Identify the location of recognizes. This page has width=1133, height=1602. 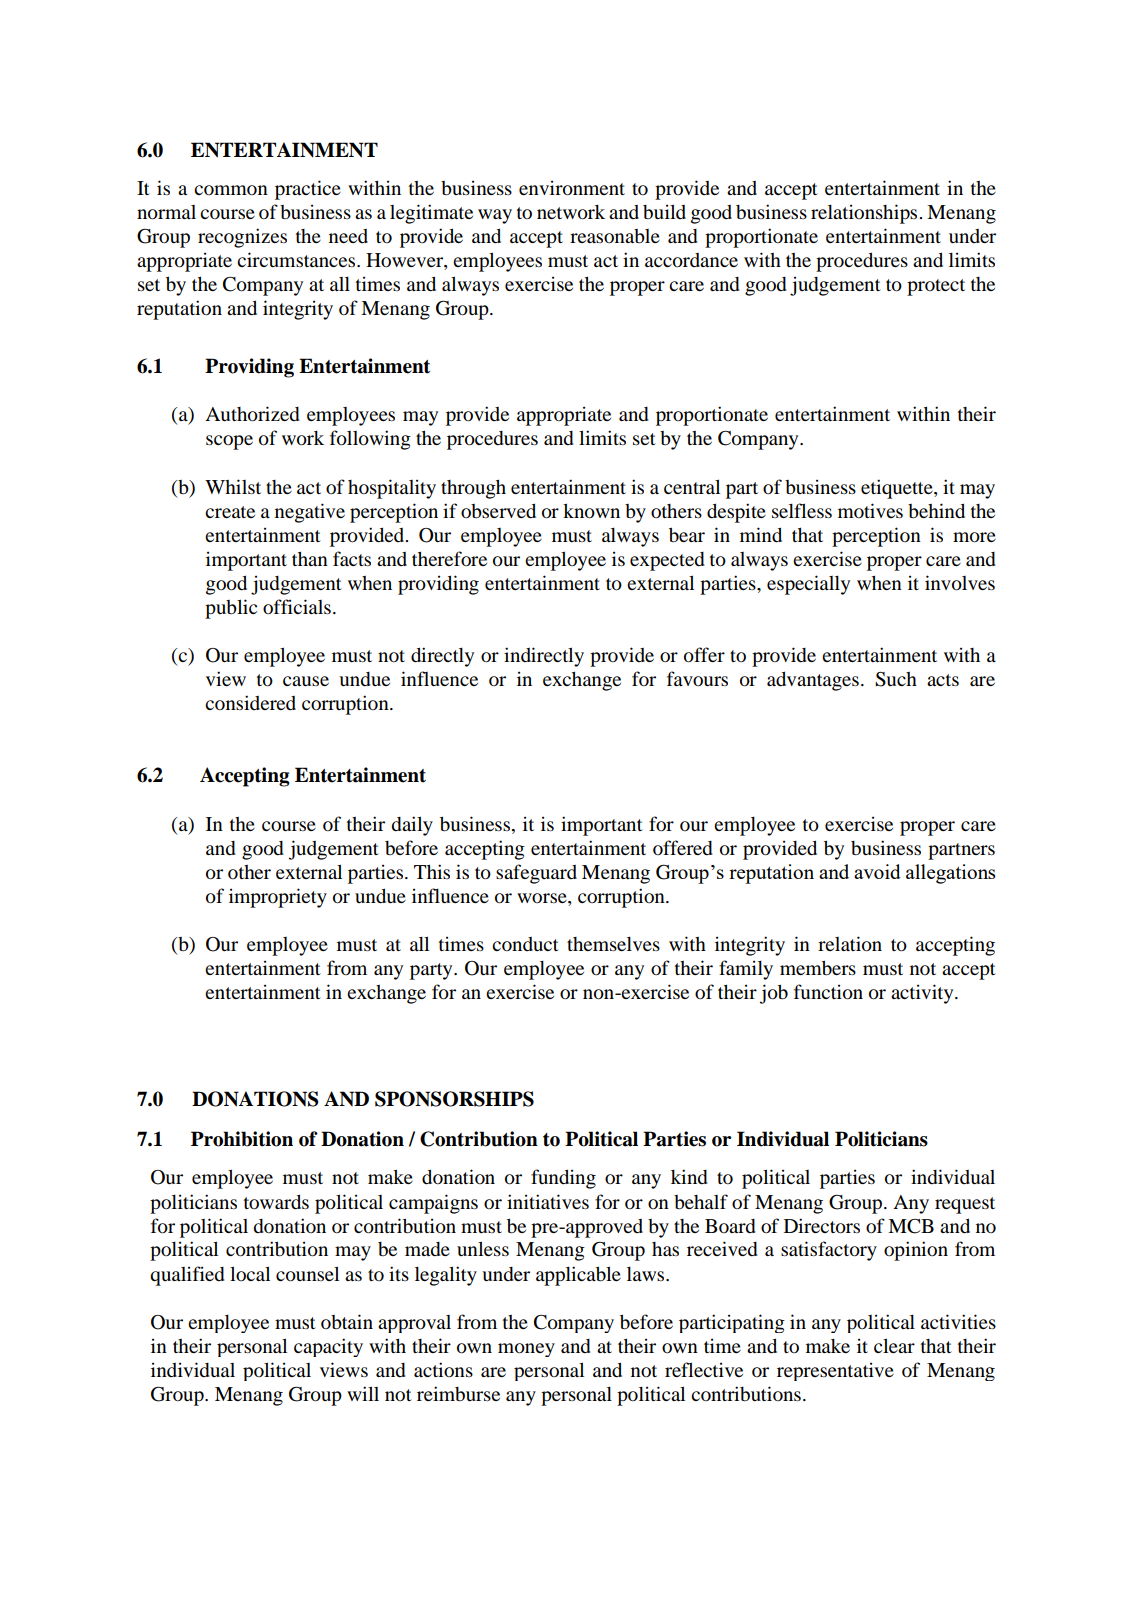
(242, 238).
